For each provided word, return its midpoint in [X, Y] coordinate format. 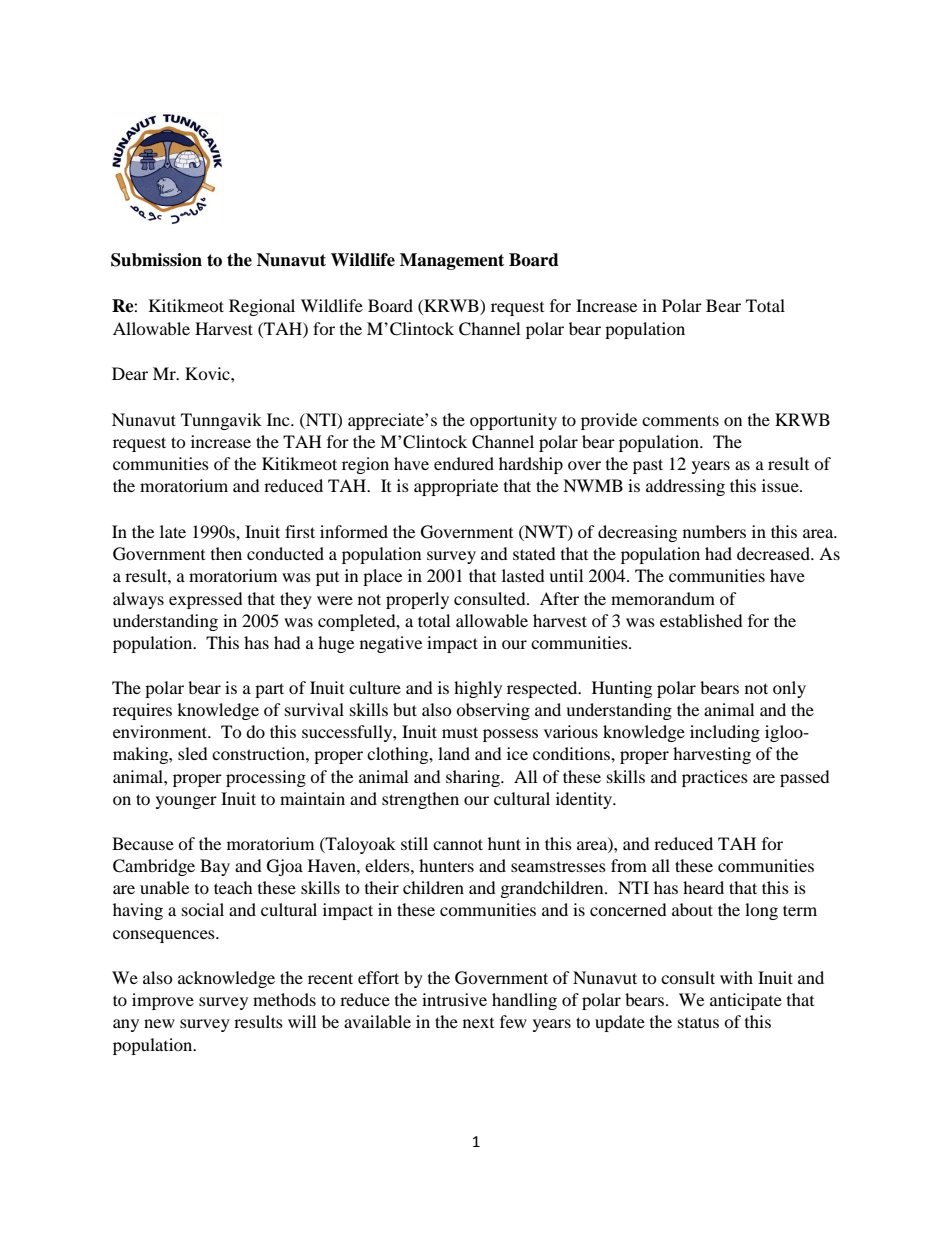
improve [163, 1001]
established [701, 620]
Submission [156, 260]
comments [680, 420]
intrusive [454, 999]
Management [452, 261]
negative [391, 644]
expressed [206, 600]
